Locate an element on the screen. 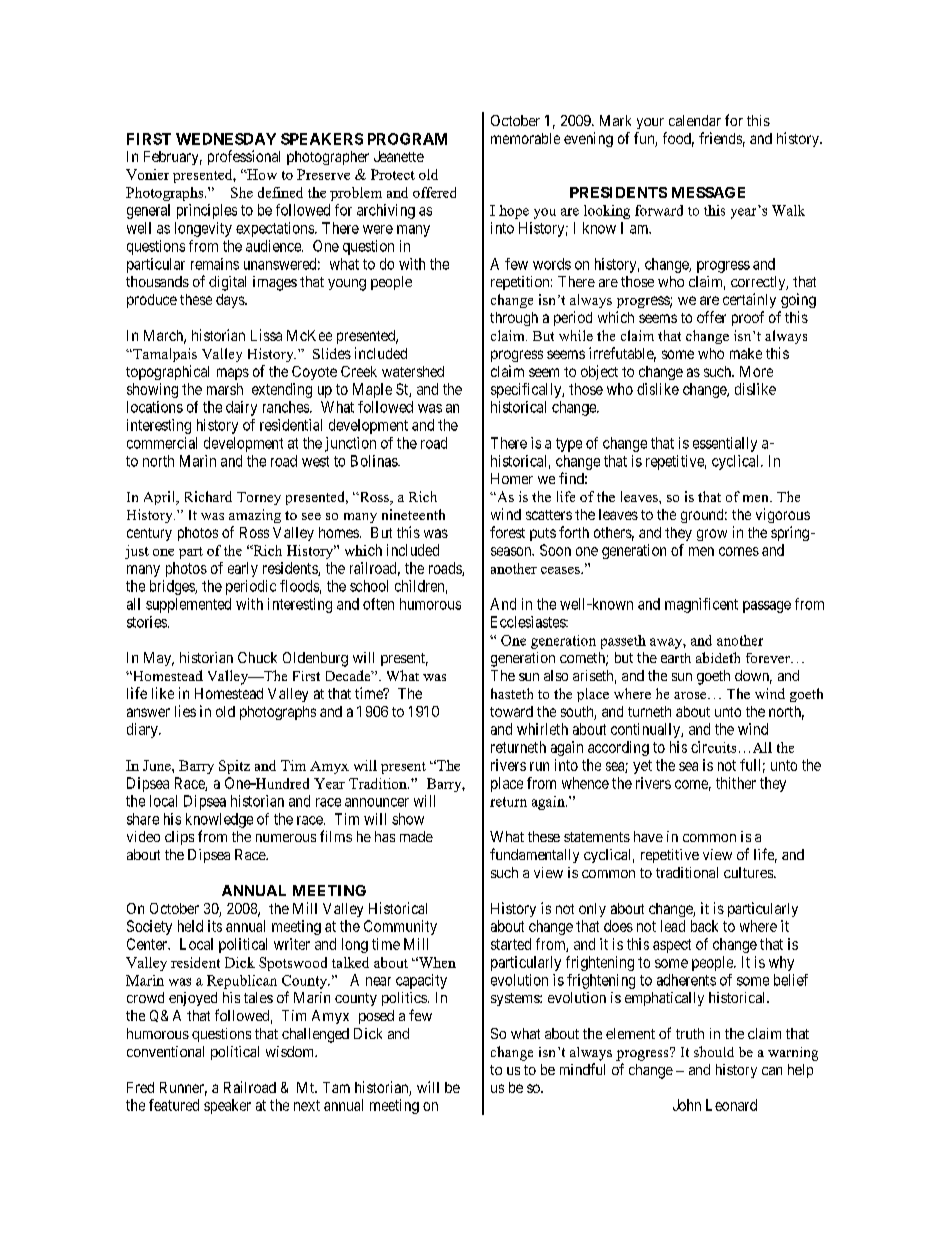 This screenshot has width=952, height=1233. systems is located at coordinates (516, 999).
